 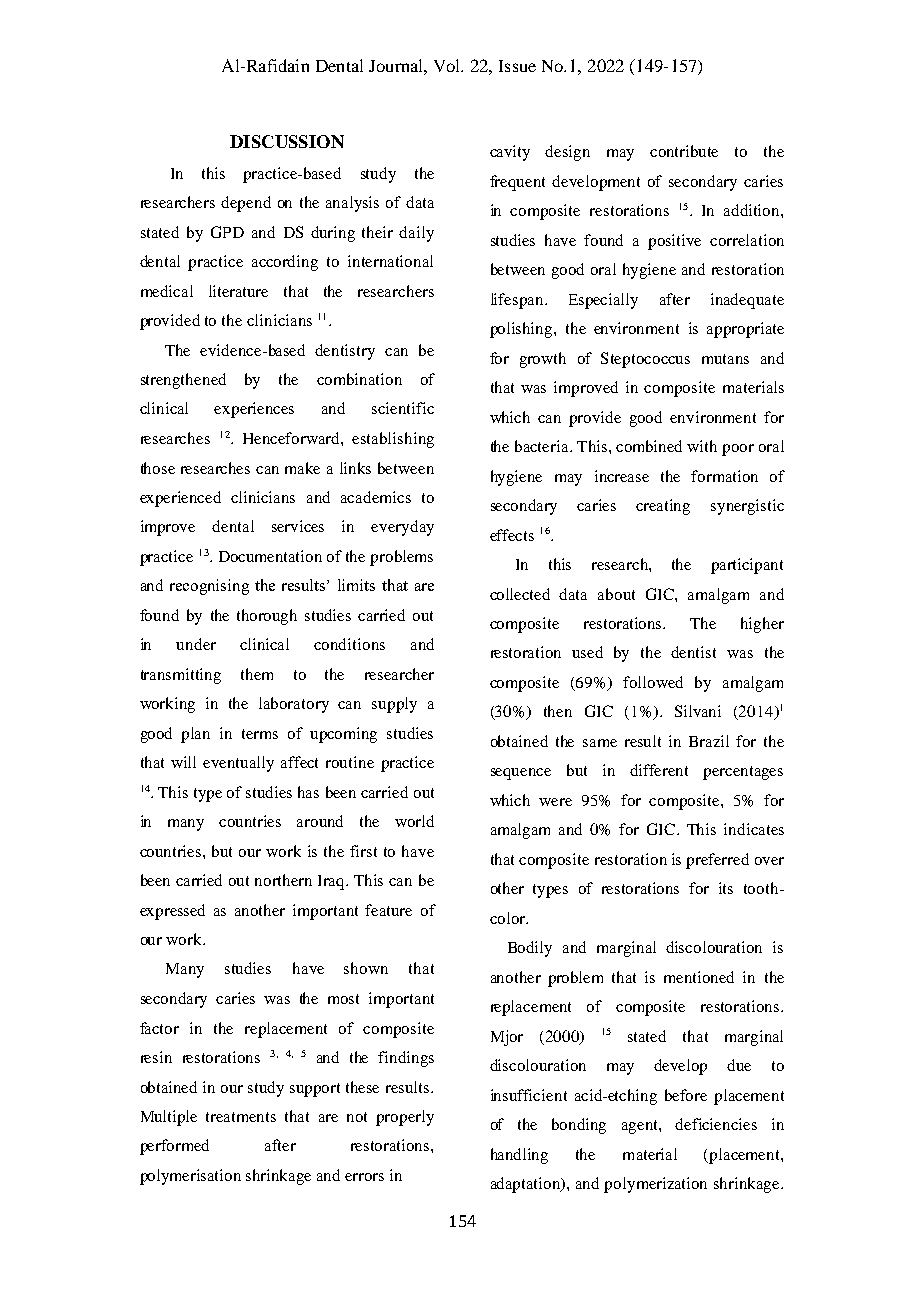 What do you see at coordinates (659, 770) in the screenshot?
I see `different` at bounding box center [659, 770].
